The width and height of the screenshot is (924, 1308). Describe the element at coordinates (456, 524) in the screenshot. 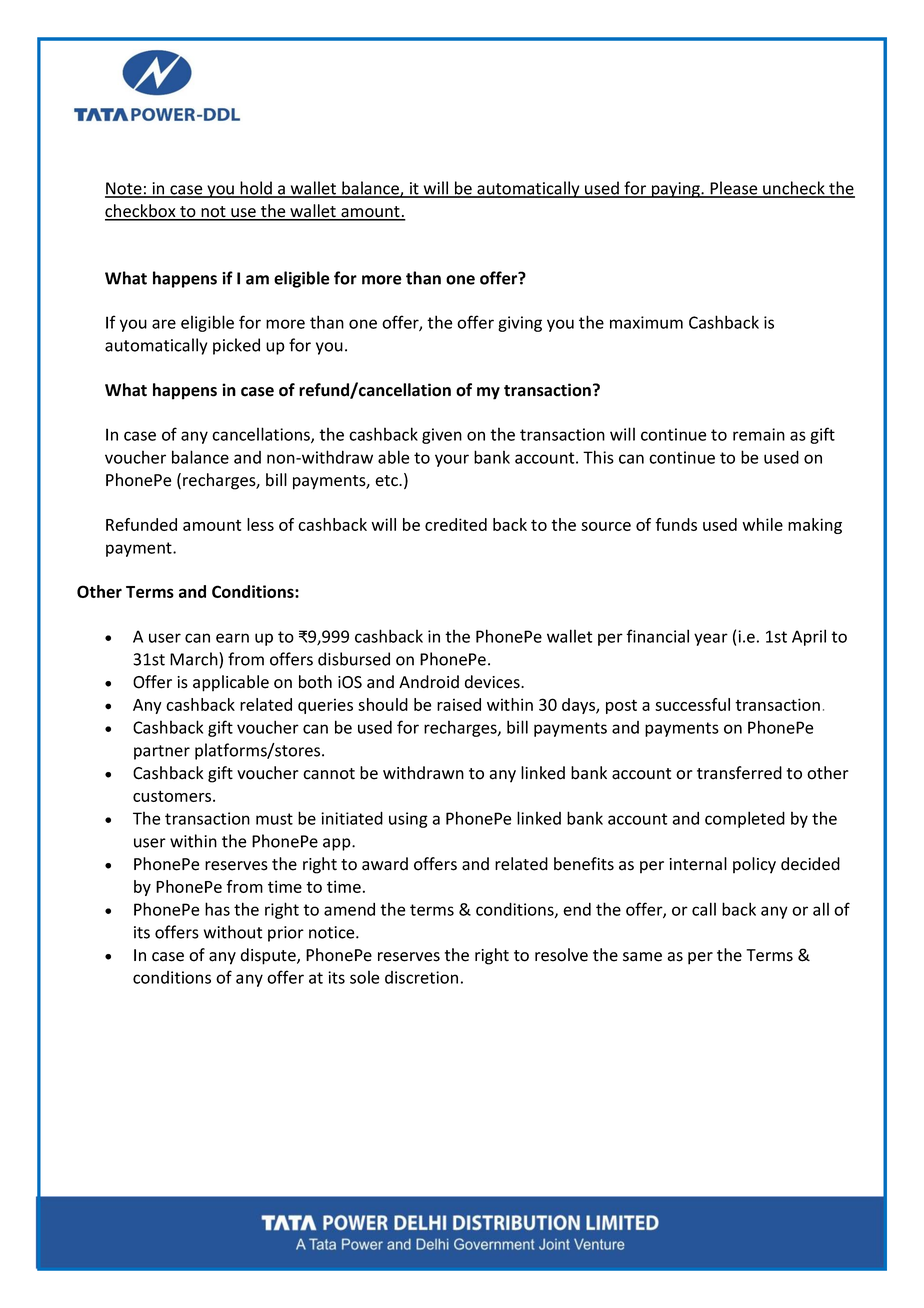

I see `credited` at that location.
